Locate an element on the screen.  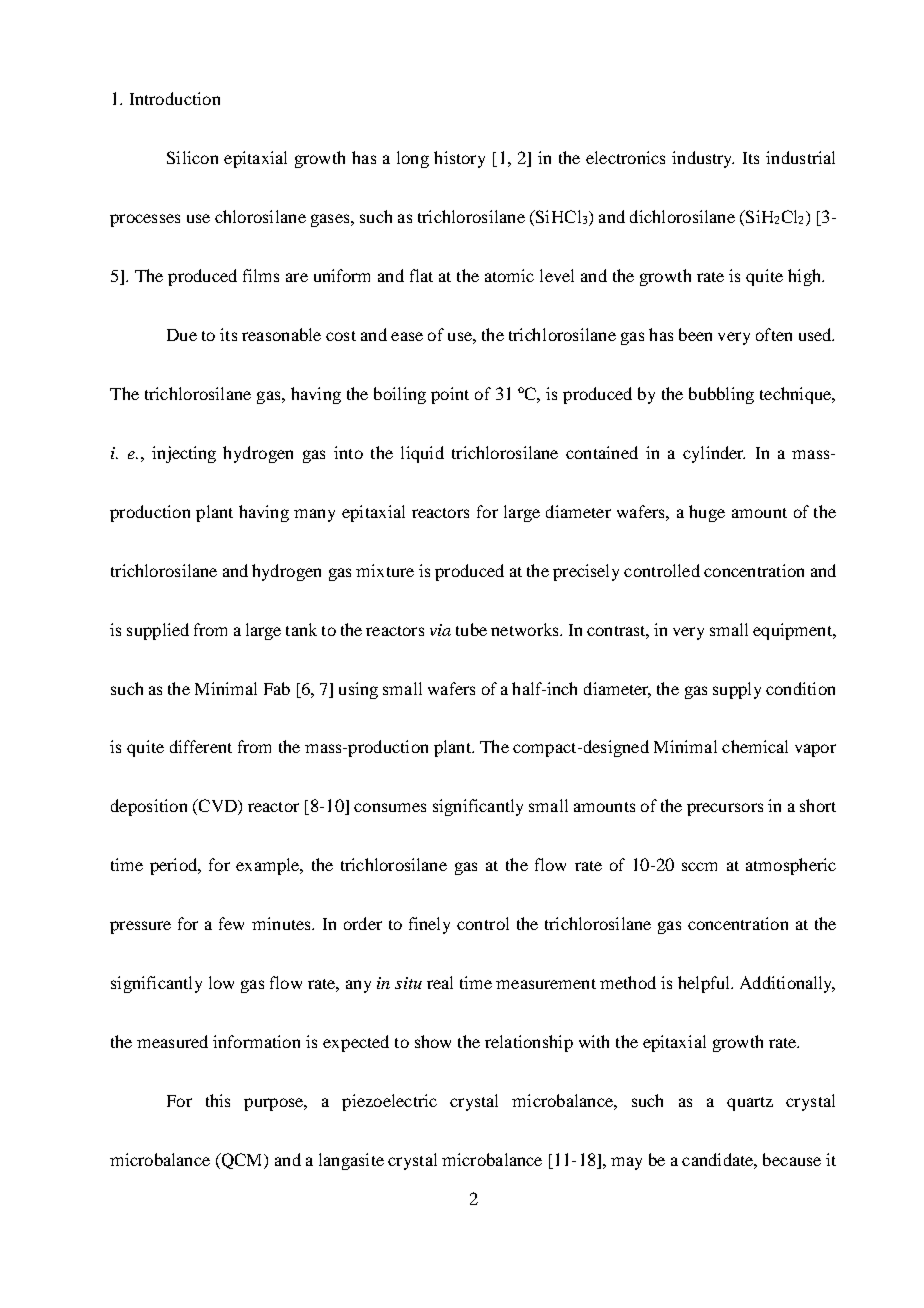
industry is located at coordinates (703, 159).
